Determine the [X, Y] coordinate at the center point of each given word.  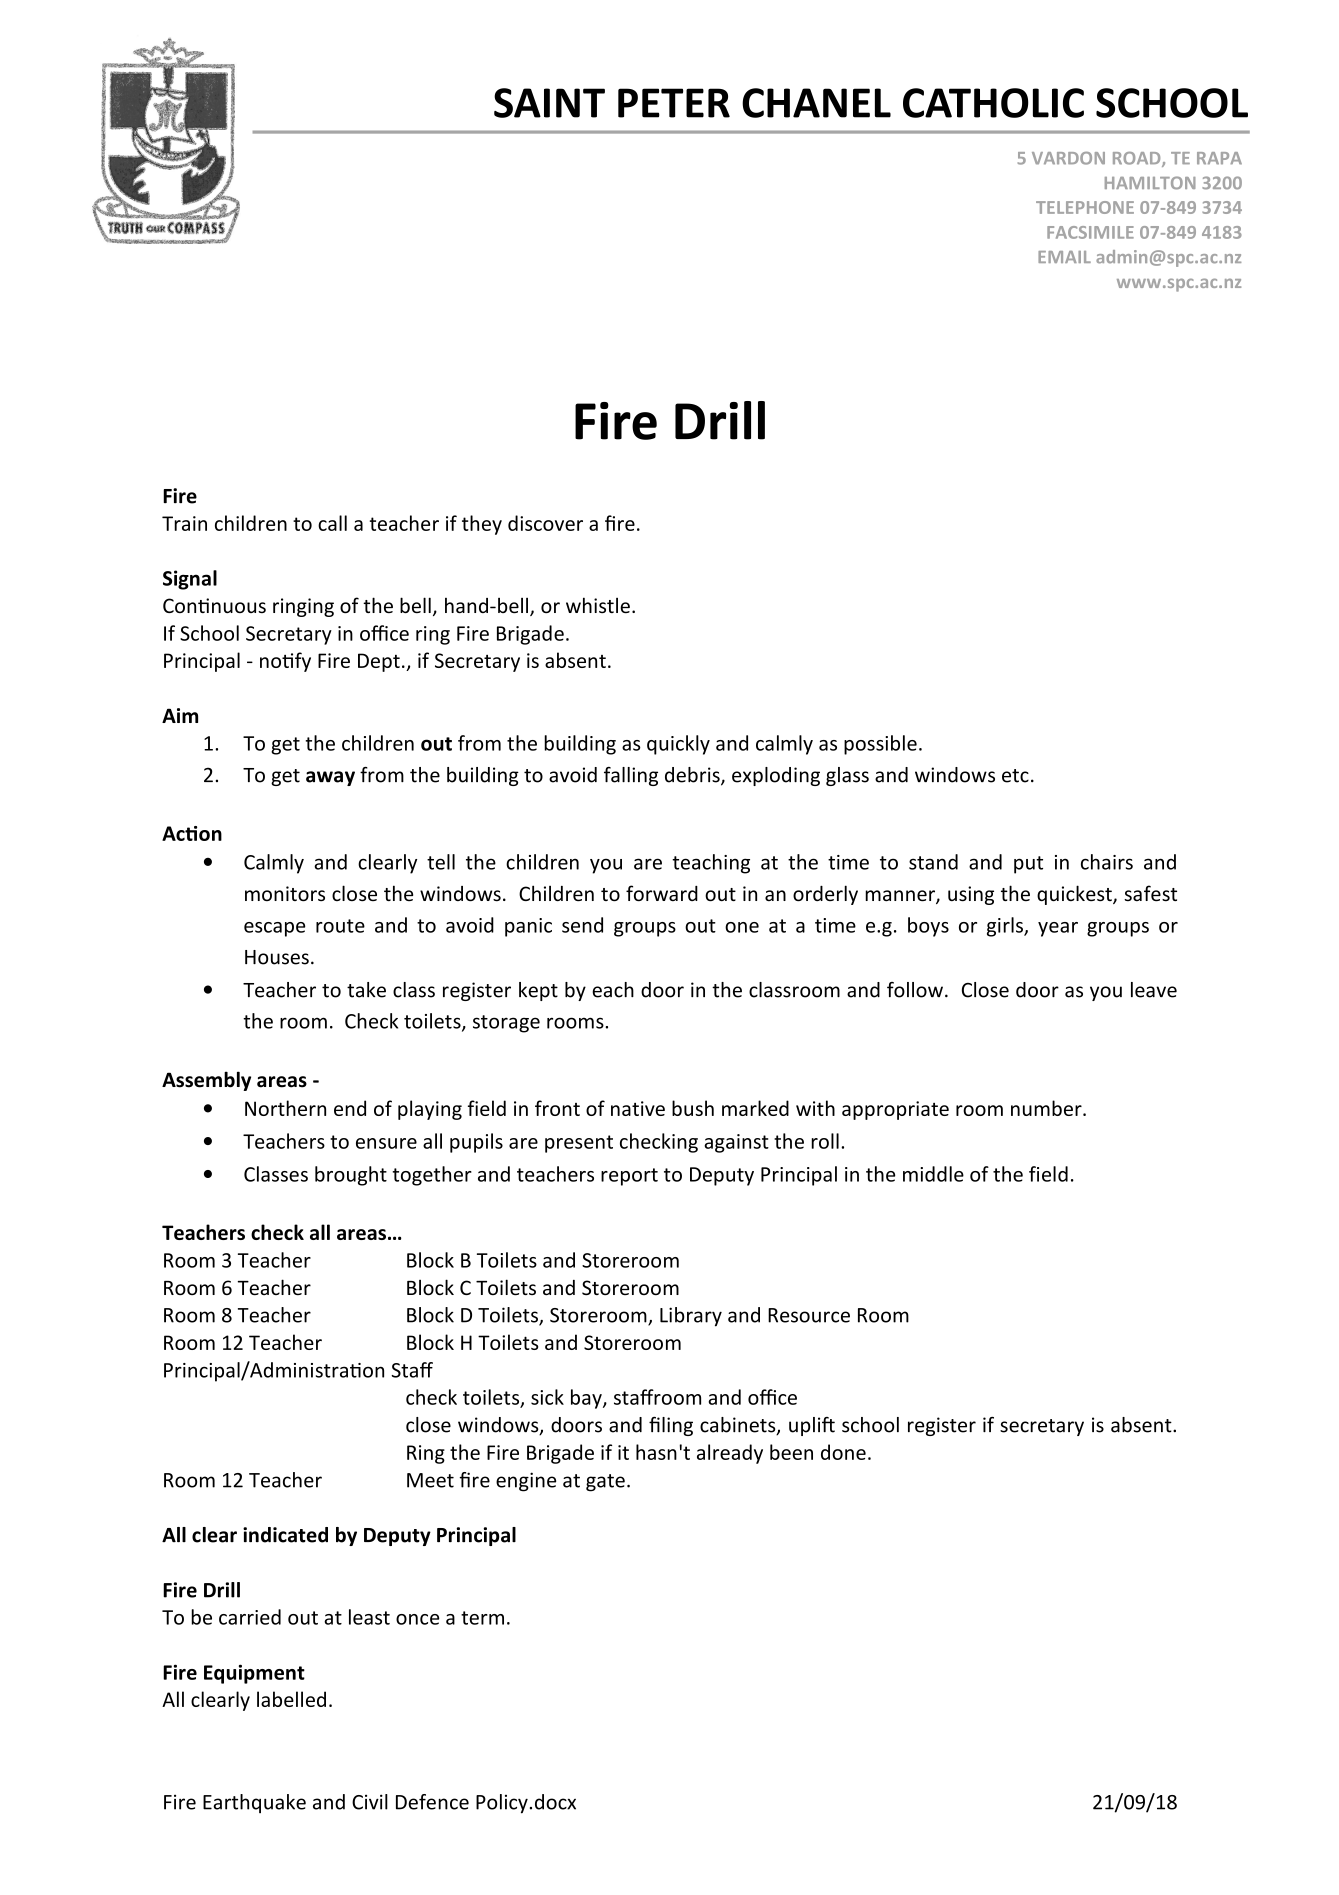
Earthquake [254, 1803]
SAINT [549, 103]
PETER [674, 103]
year [1058, 929]
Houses [277, 957]
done [843, 1452]
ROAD [1138, 159]
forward [662, 893]
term [482, 1618]
